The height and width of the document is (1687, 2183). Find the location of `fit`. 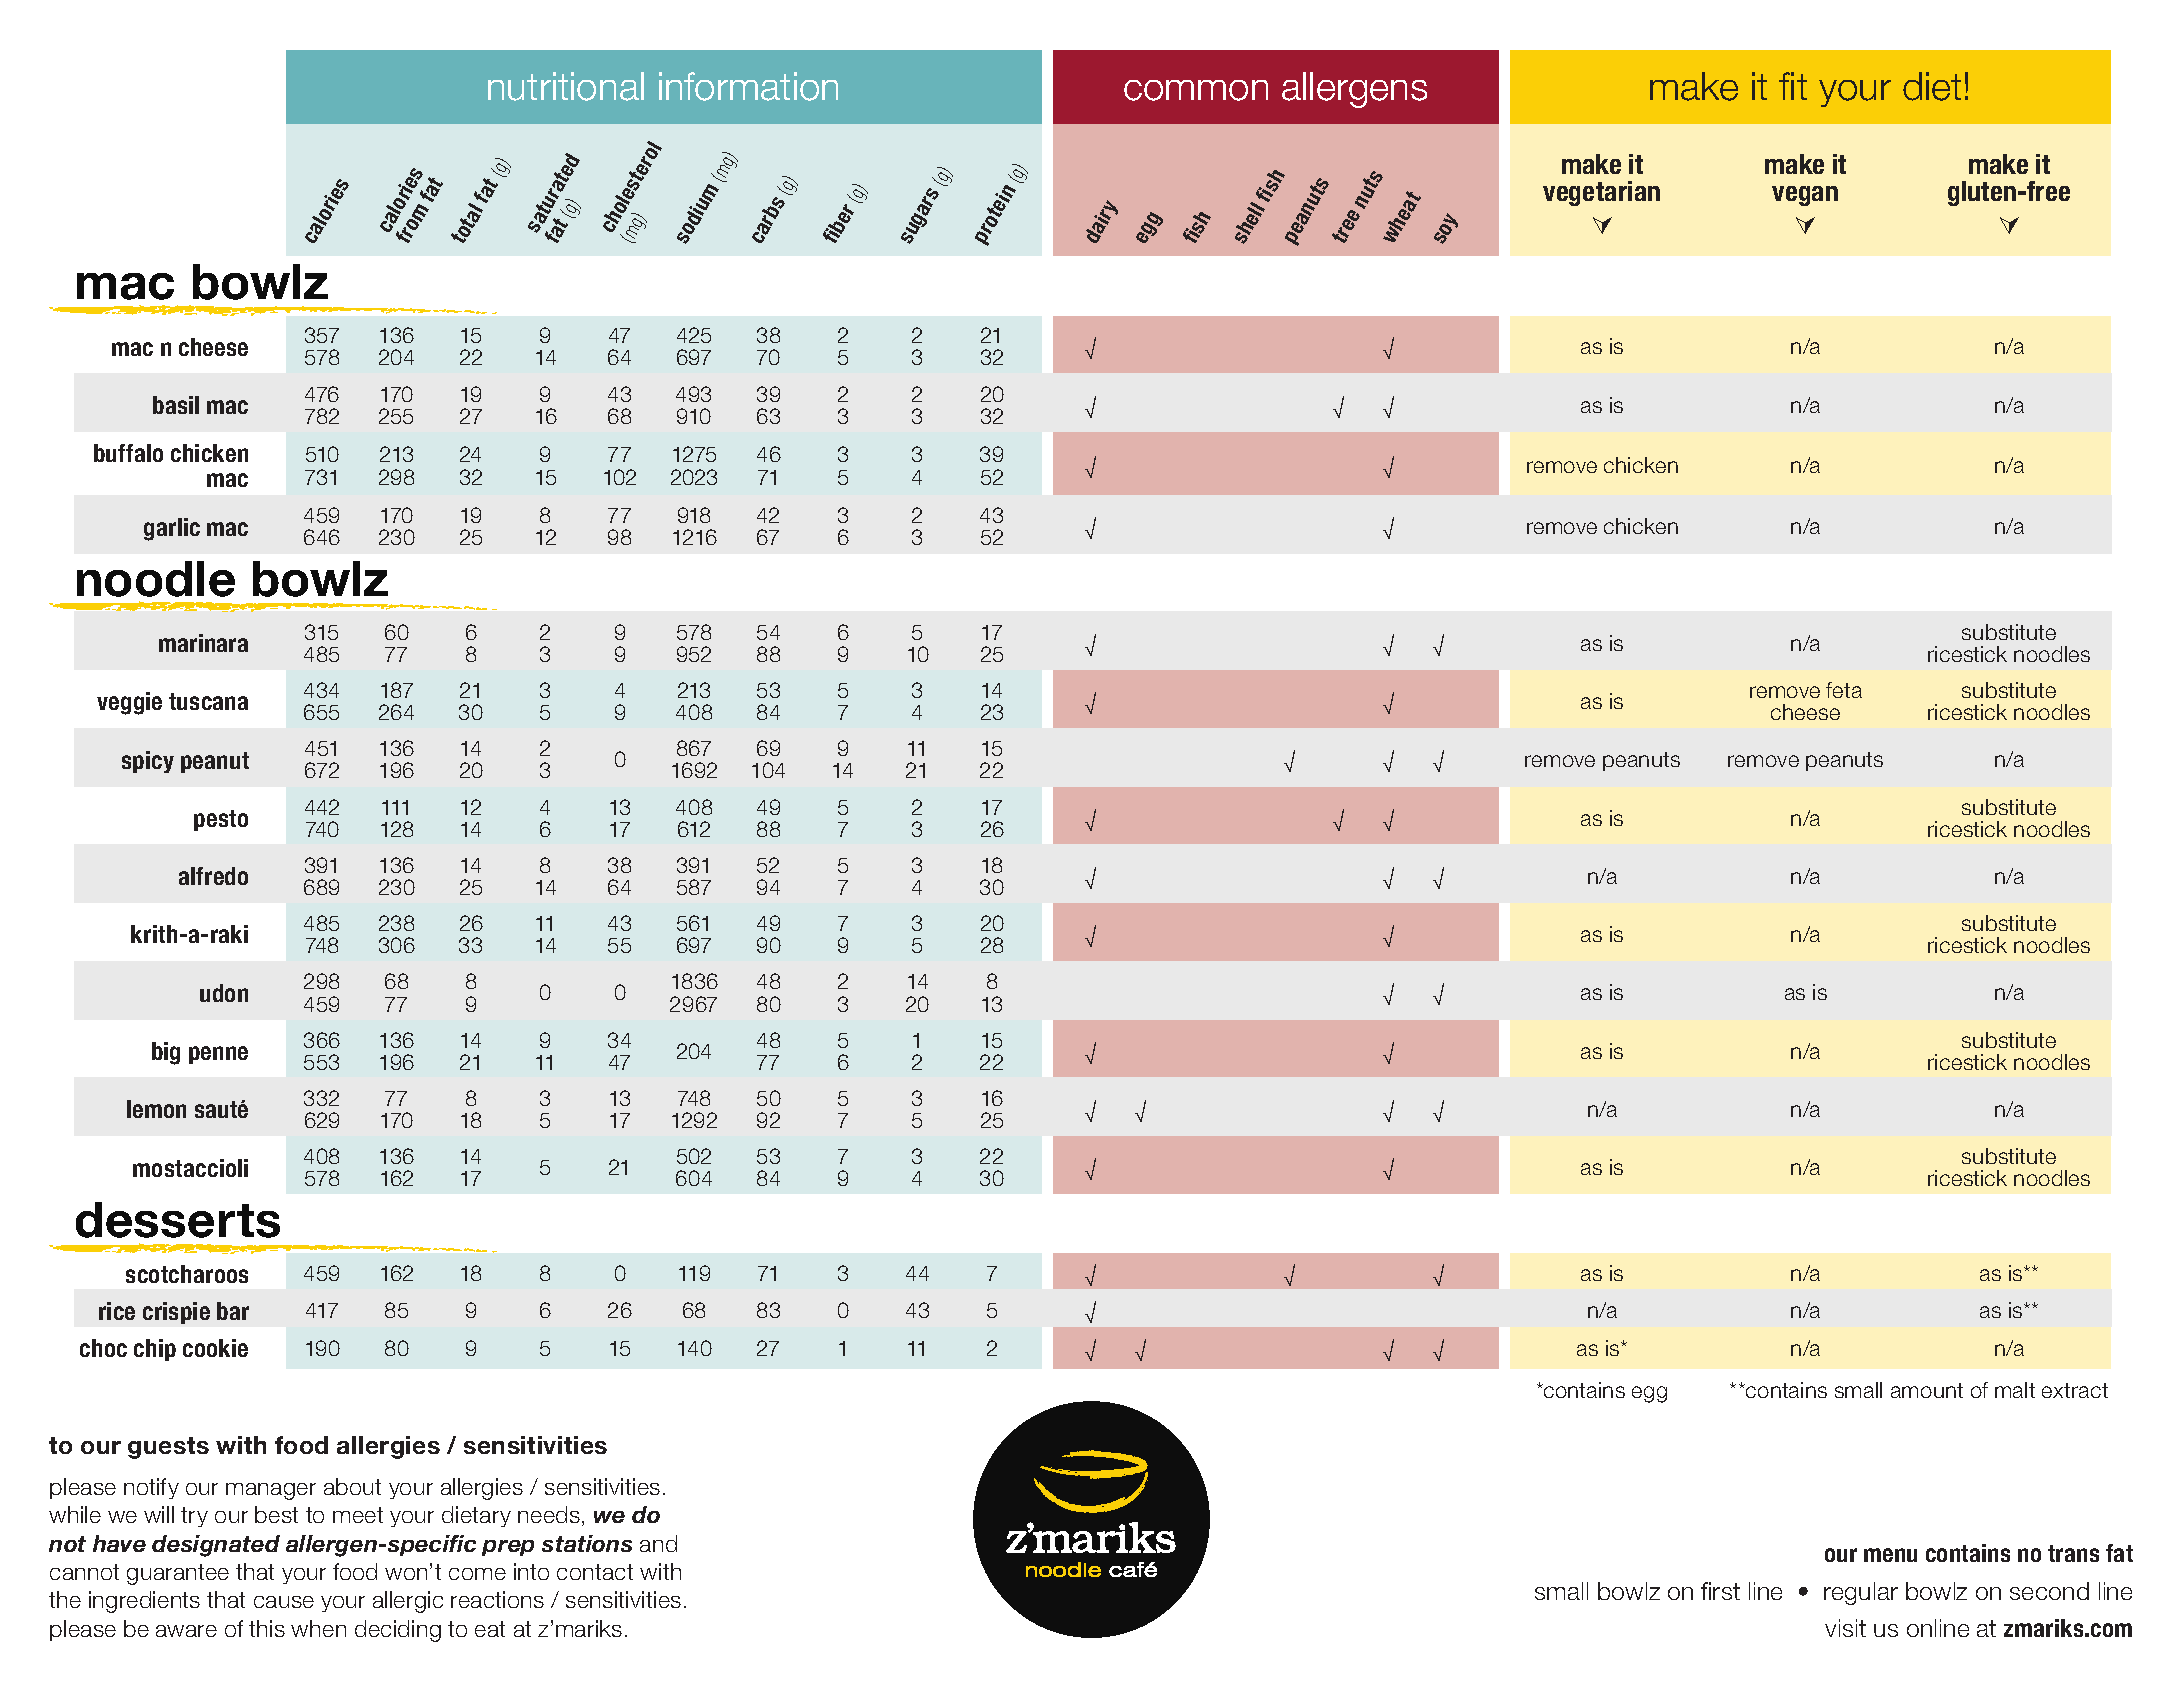

fit is located at coordinates (1793, 86).
